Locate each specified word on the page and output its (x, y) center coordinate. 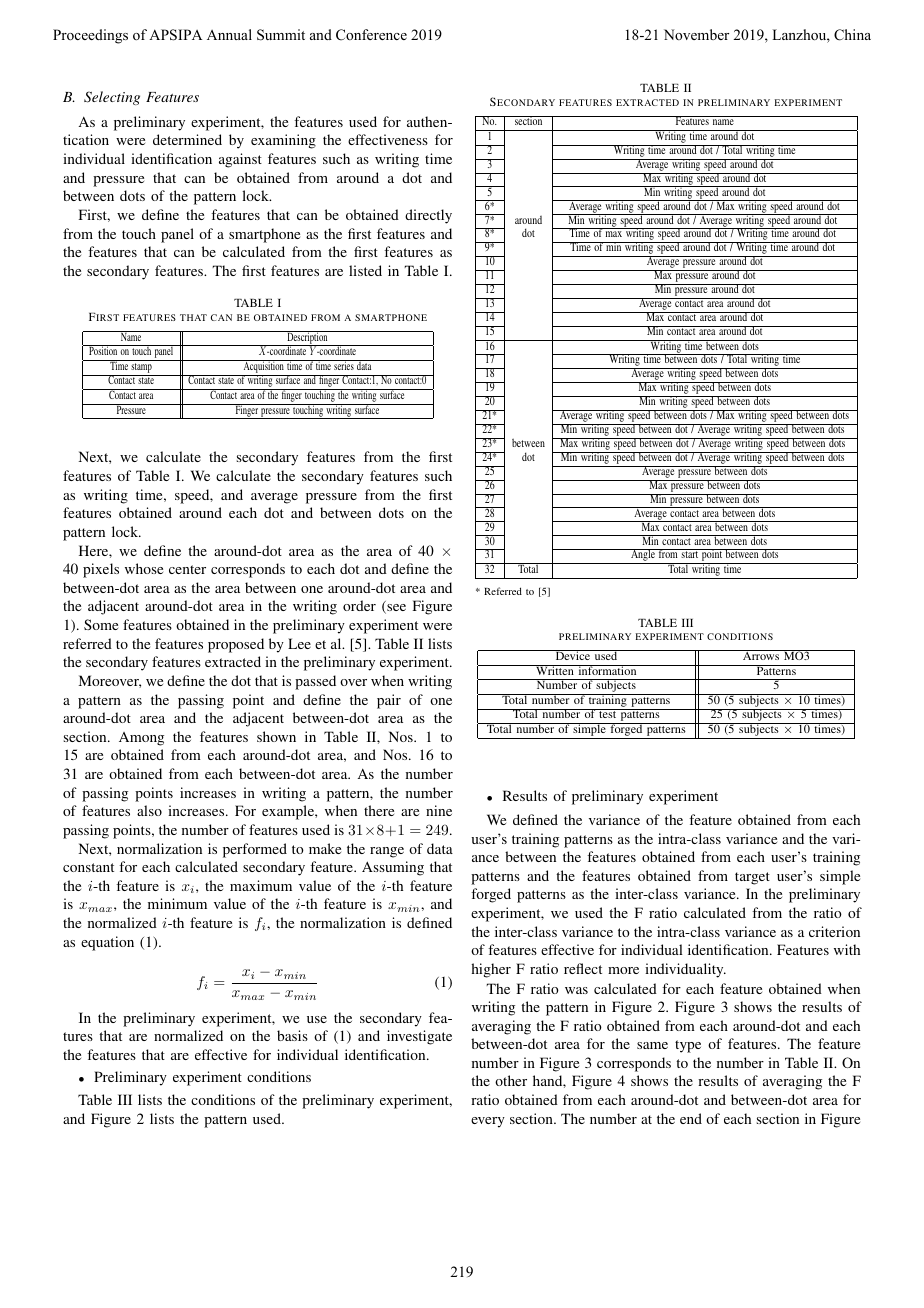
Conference (371, 35)
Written (555, 670)
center (187, 569)
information (607, 670)
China (852, 35)
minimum (177, 903)
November (696, 34)
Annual (229, 34)
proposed (236, 645)
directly (428, 216)
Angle (643, 556)
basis (292, 1035)
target (752, 878)
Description (307, 338)
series (344, 365)
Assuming (393, 868)
